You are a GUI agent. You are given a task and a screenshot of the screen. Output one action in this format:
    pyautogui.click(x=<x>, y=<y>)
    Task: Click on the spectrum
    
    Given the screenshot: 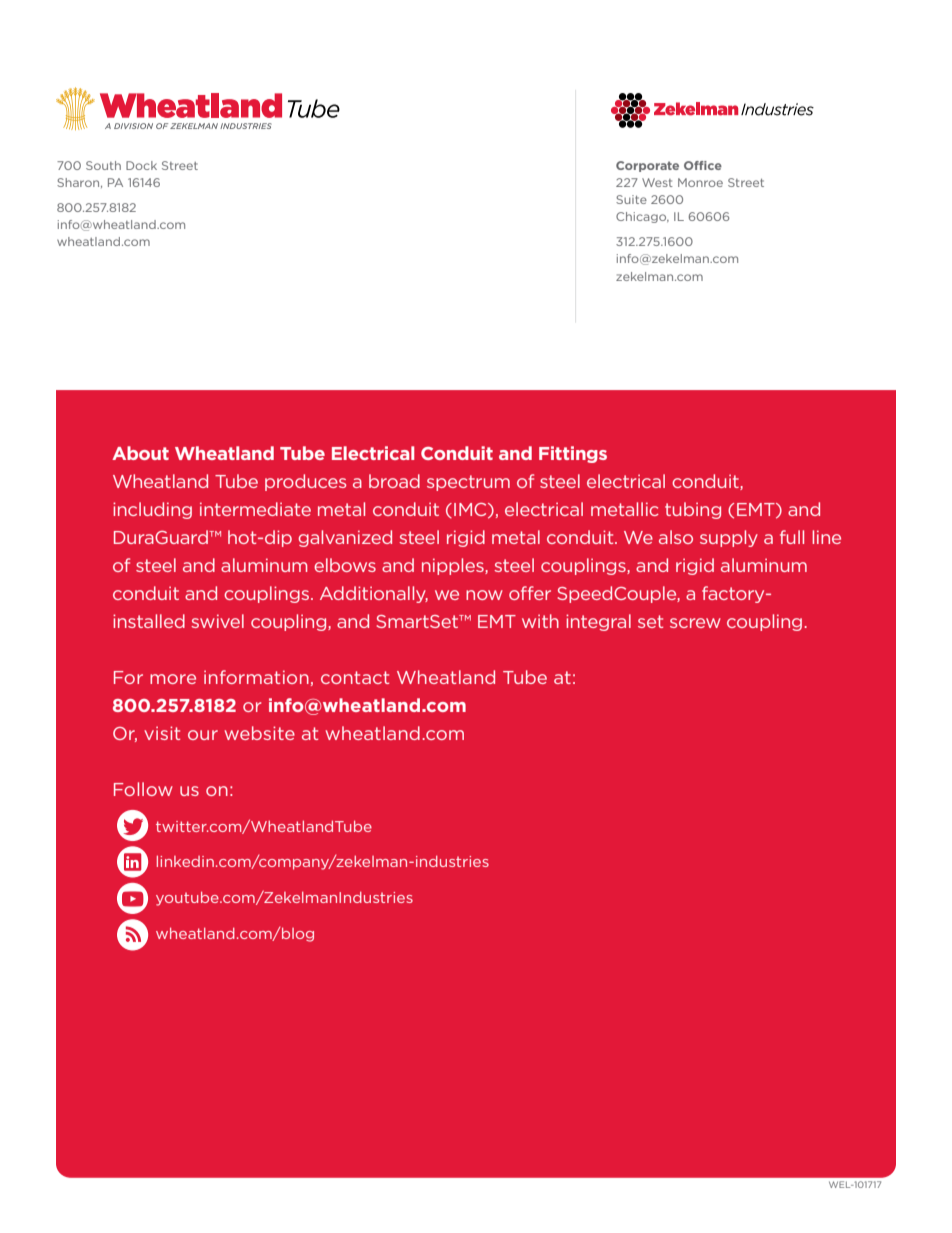 What is the action you would take?
    pyautogui.click(x=468, y=483)
